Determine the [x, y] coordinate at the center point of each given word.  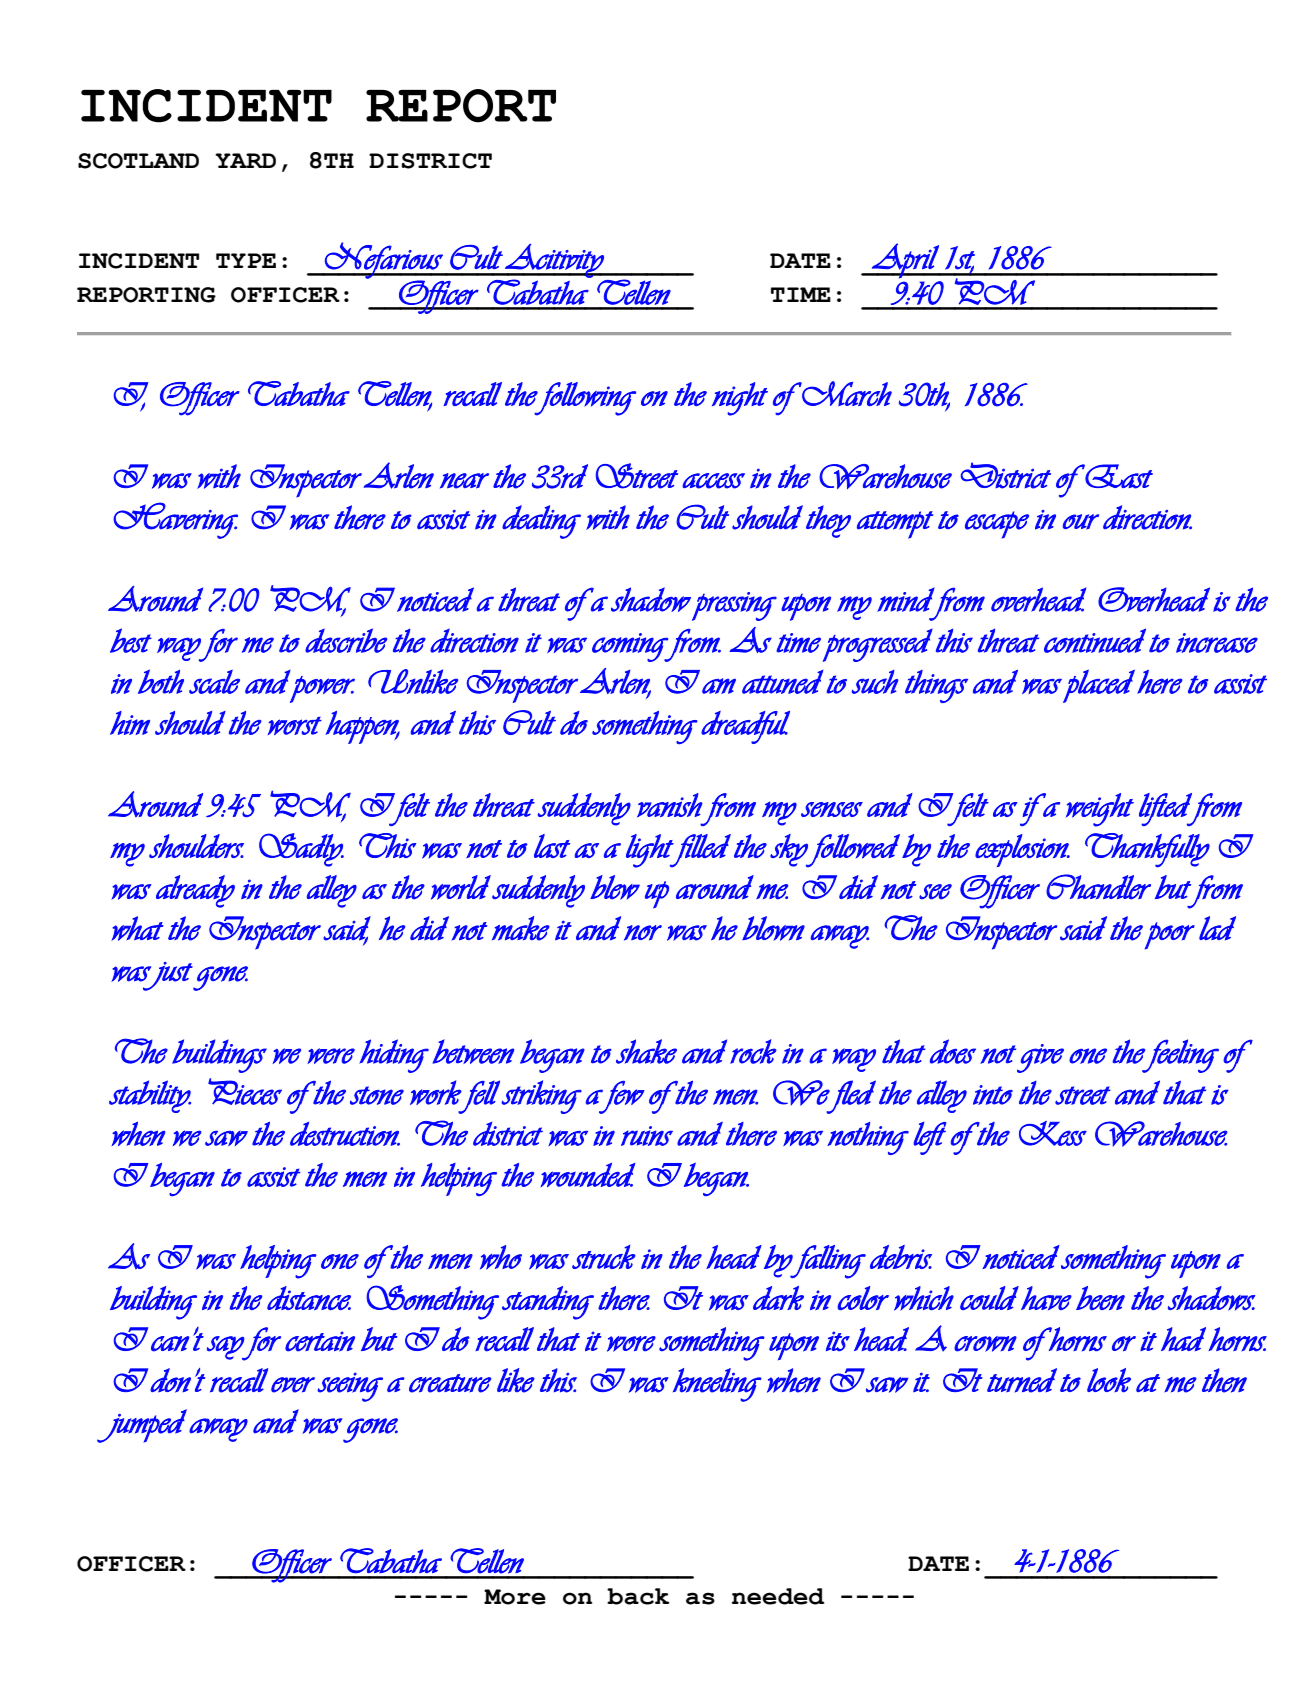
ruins [647, 1136]
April [905, 261]
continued [1095, 640]
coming [631, 647]
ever [293, 1385]
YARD [245, 160]
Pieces [245, 1091]
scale [214, 682]
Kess [1053, 1133]
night [740, 399]
